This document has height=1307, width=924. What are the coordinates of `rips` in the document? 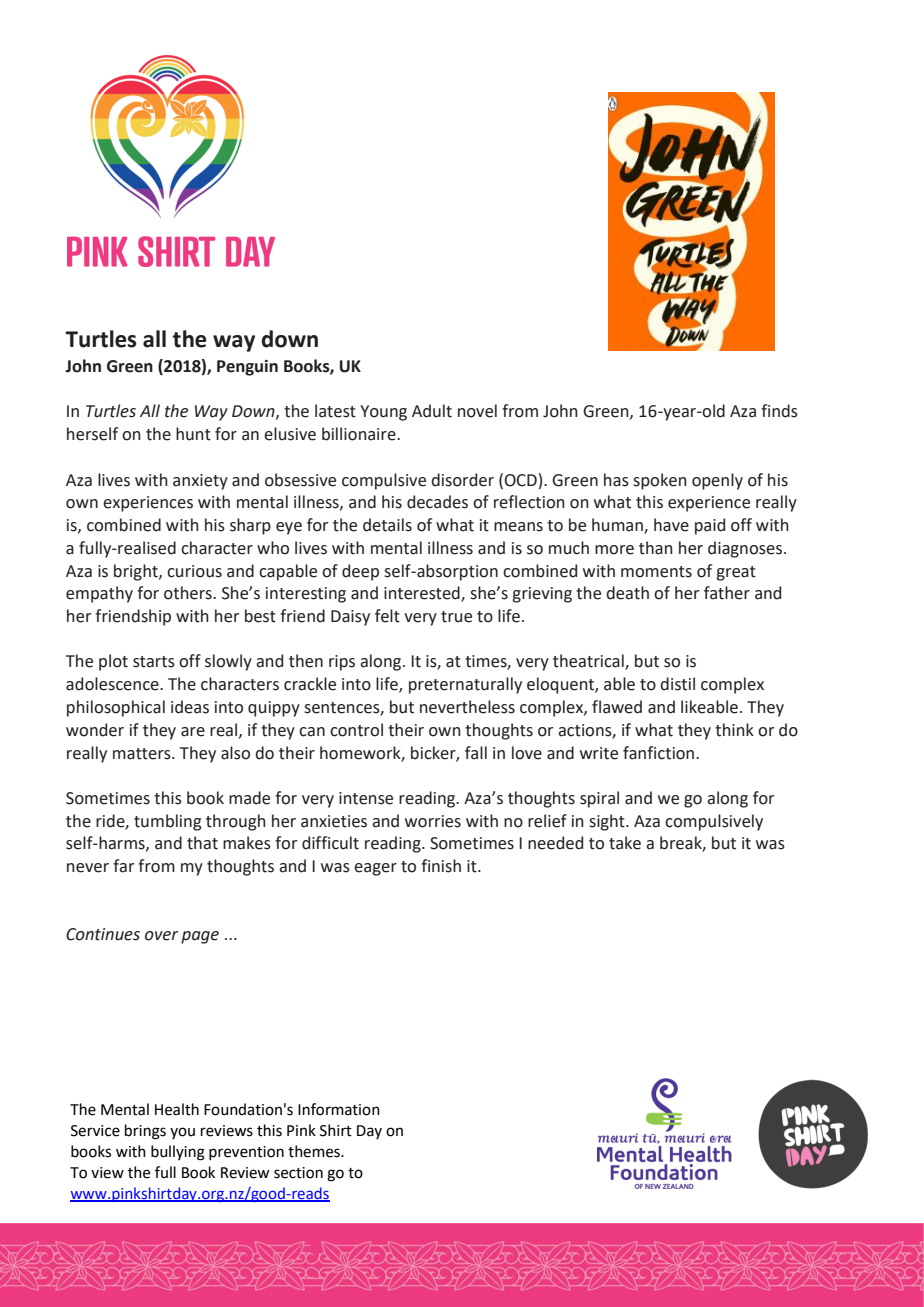 It's located at (342, 663).
